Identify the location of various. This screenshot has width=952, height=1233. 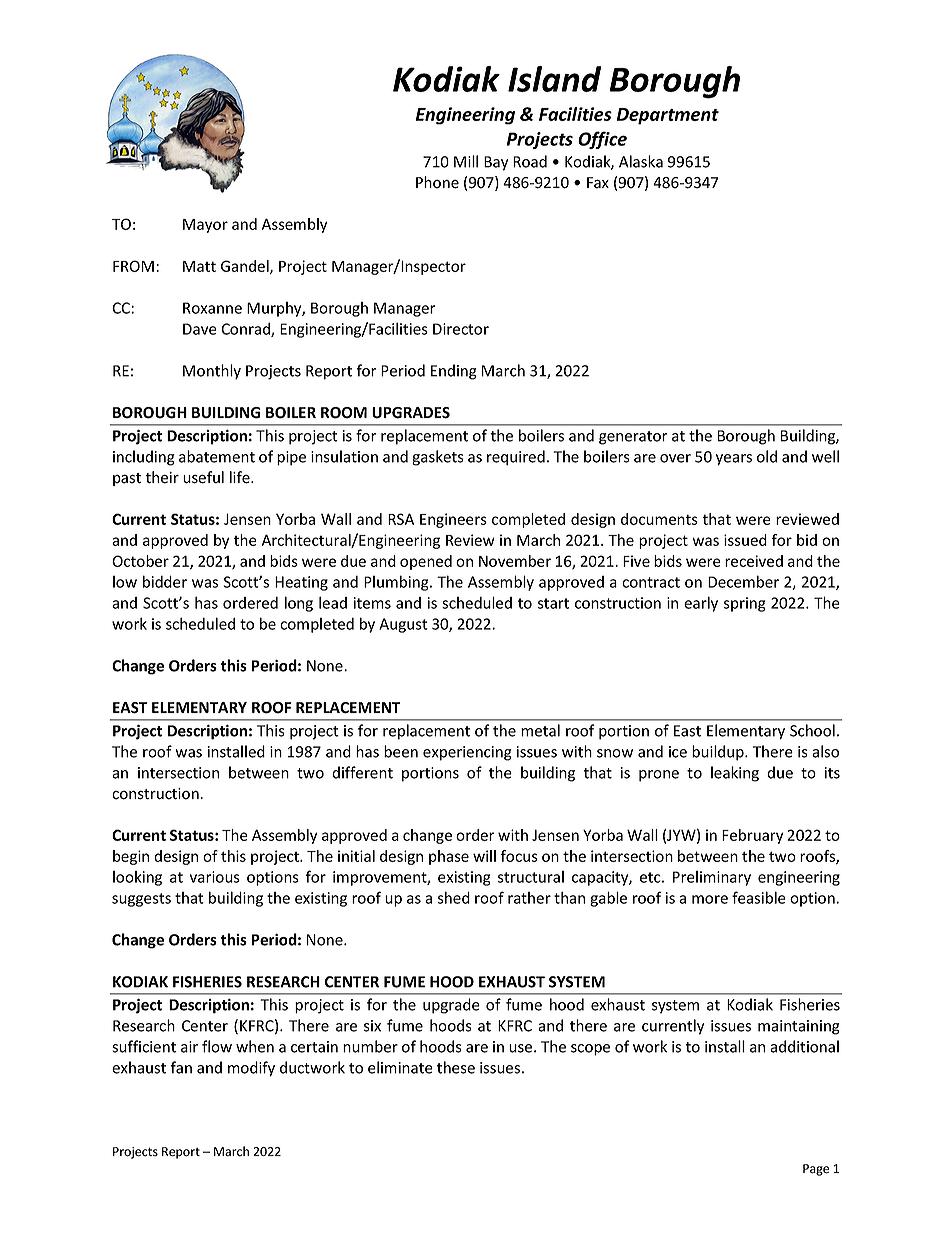
(215, 877).
